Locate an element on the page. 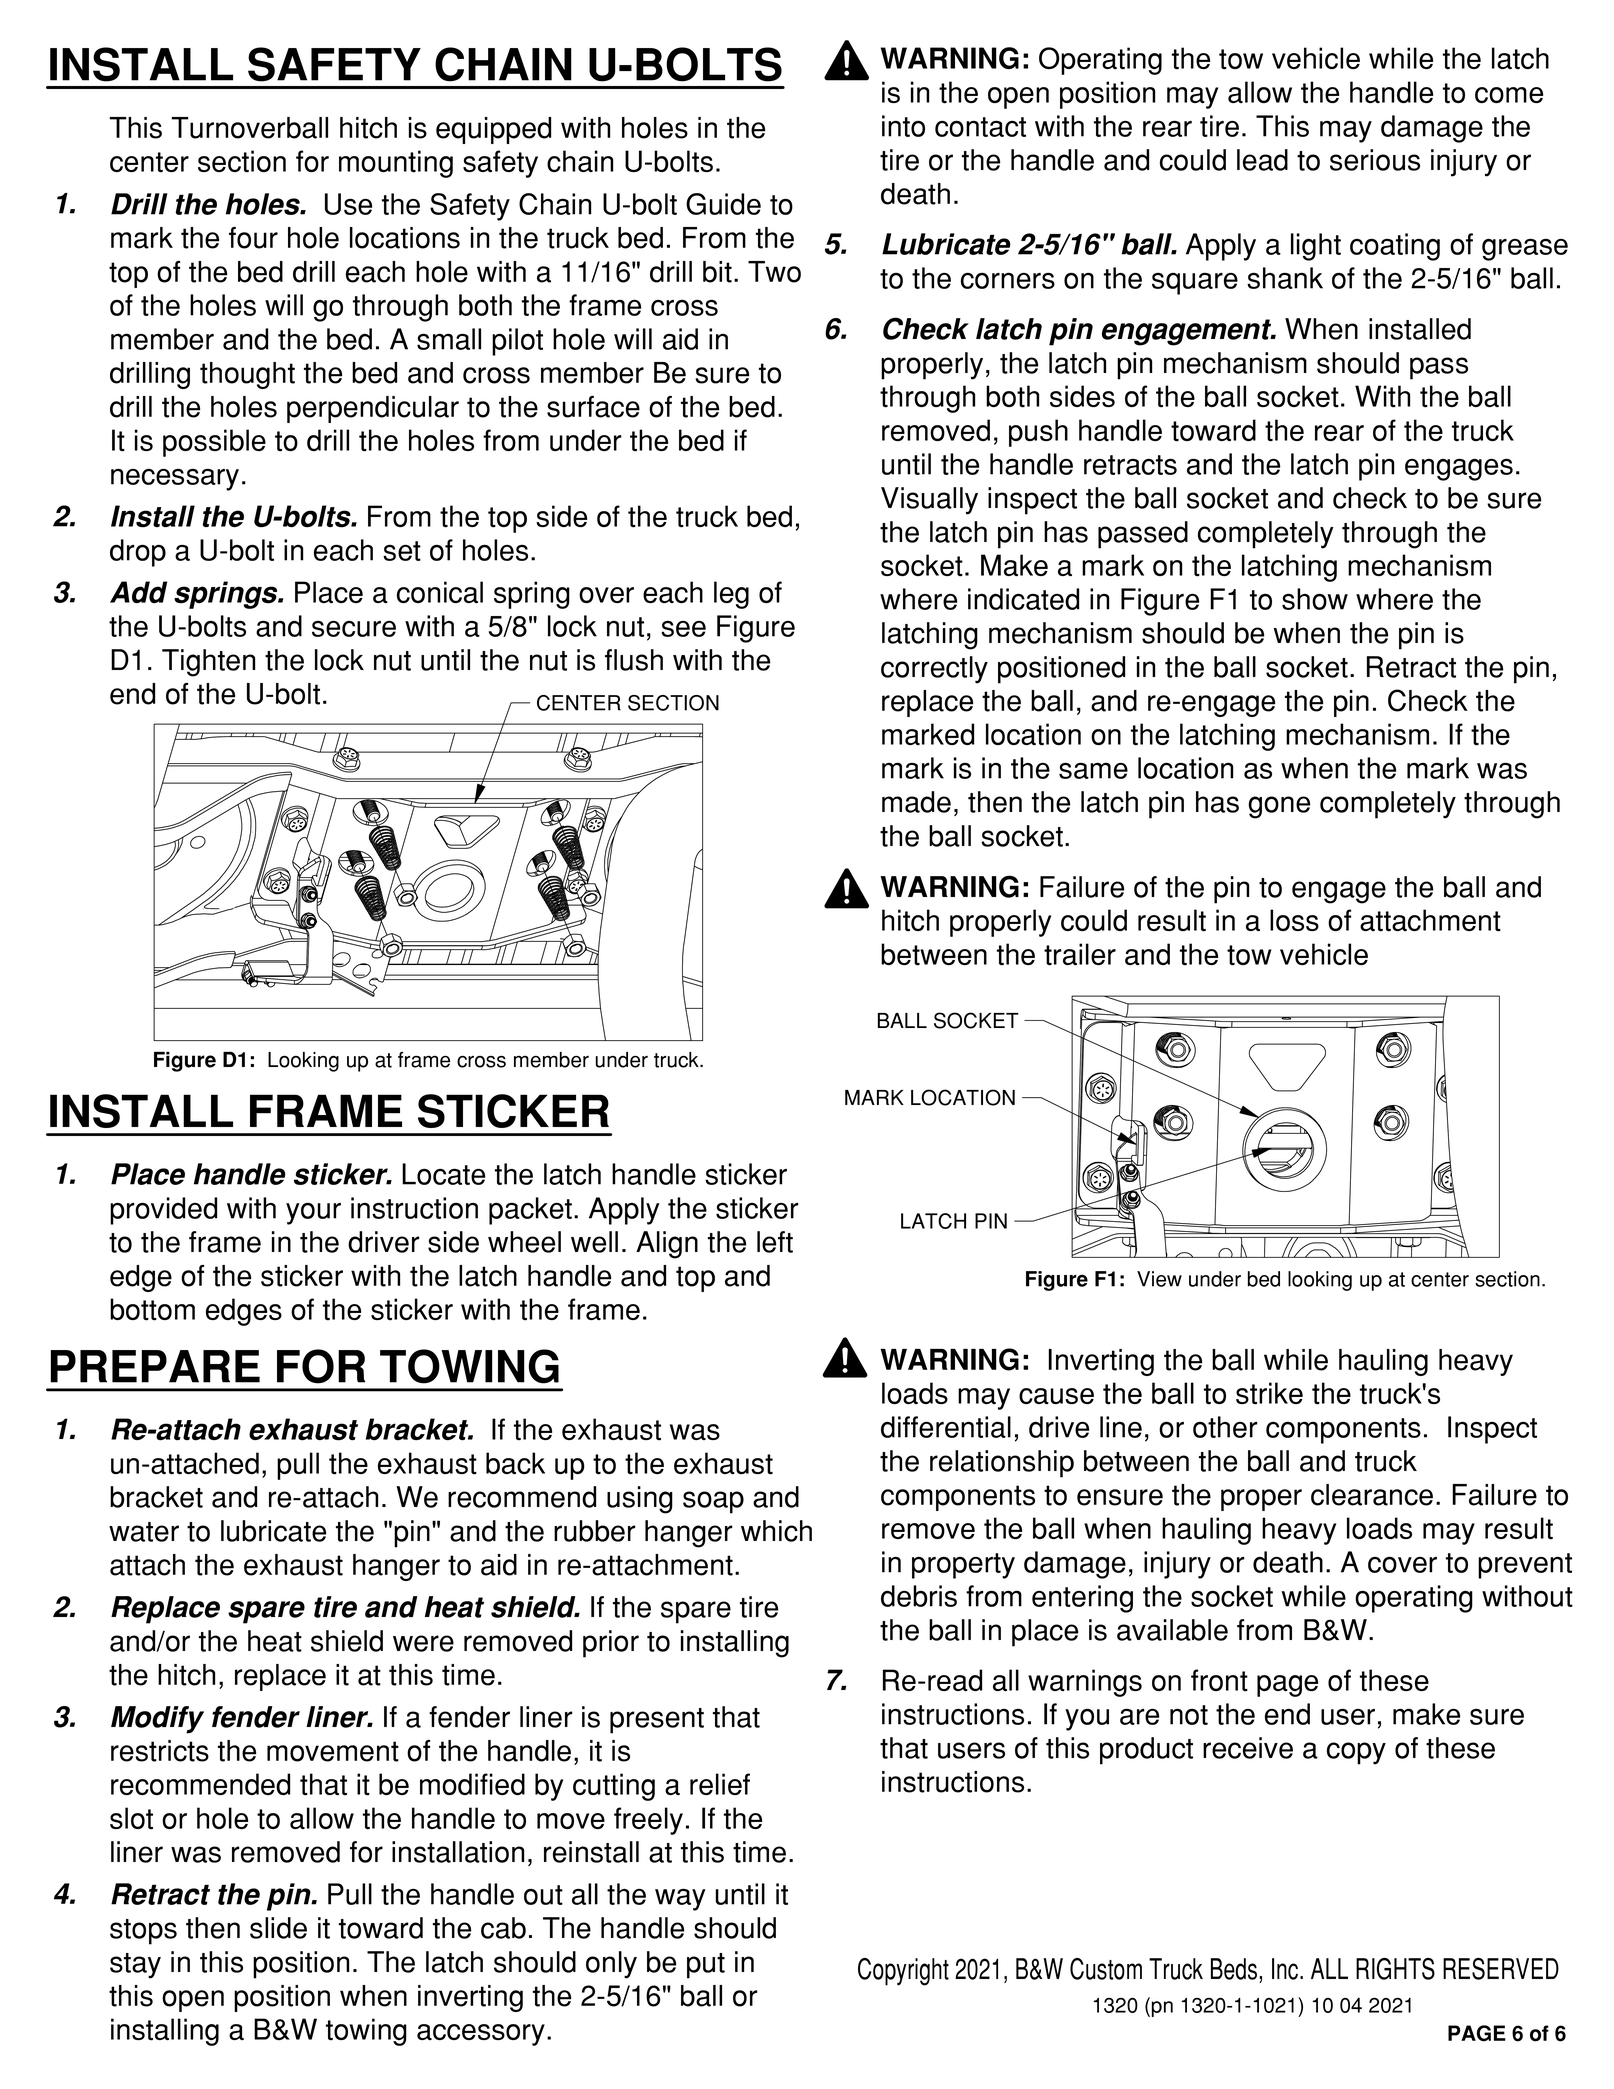  into is located at coordinates (903, 126).
